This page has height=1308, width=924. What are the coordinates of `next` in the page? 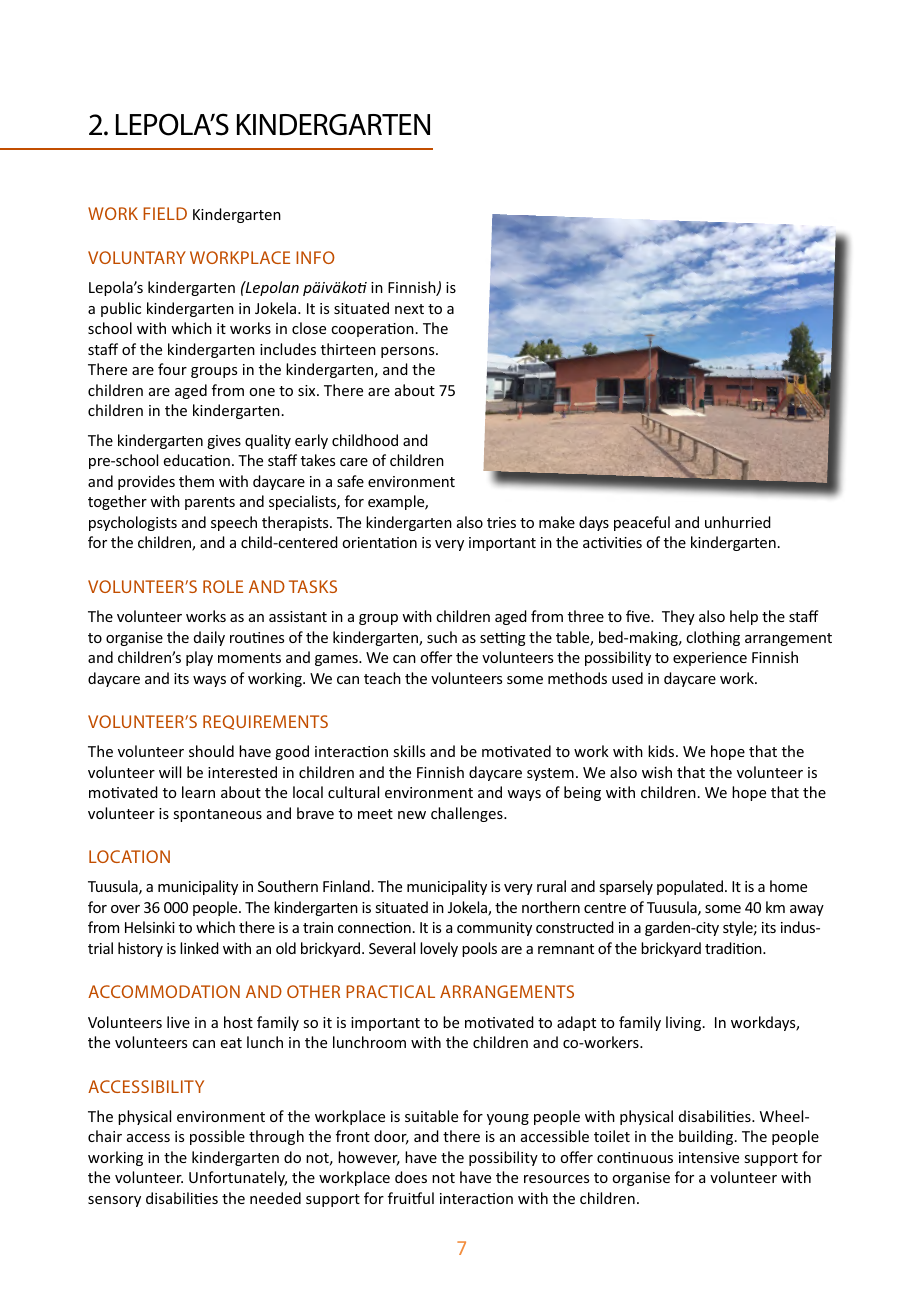 It's located at (409, 309).
